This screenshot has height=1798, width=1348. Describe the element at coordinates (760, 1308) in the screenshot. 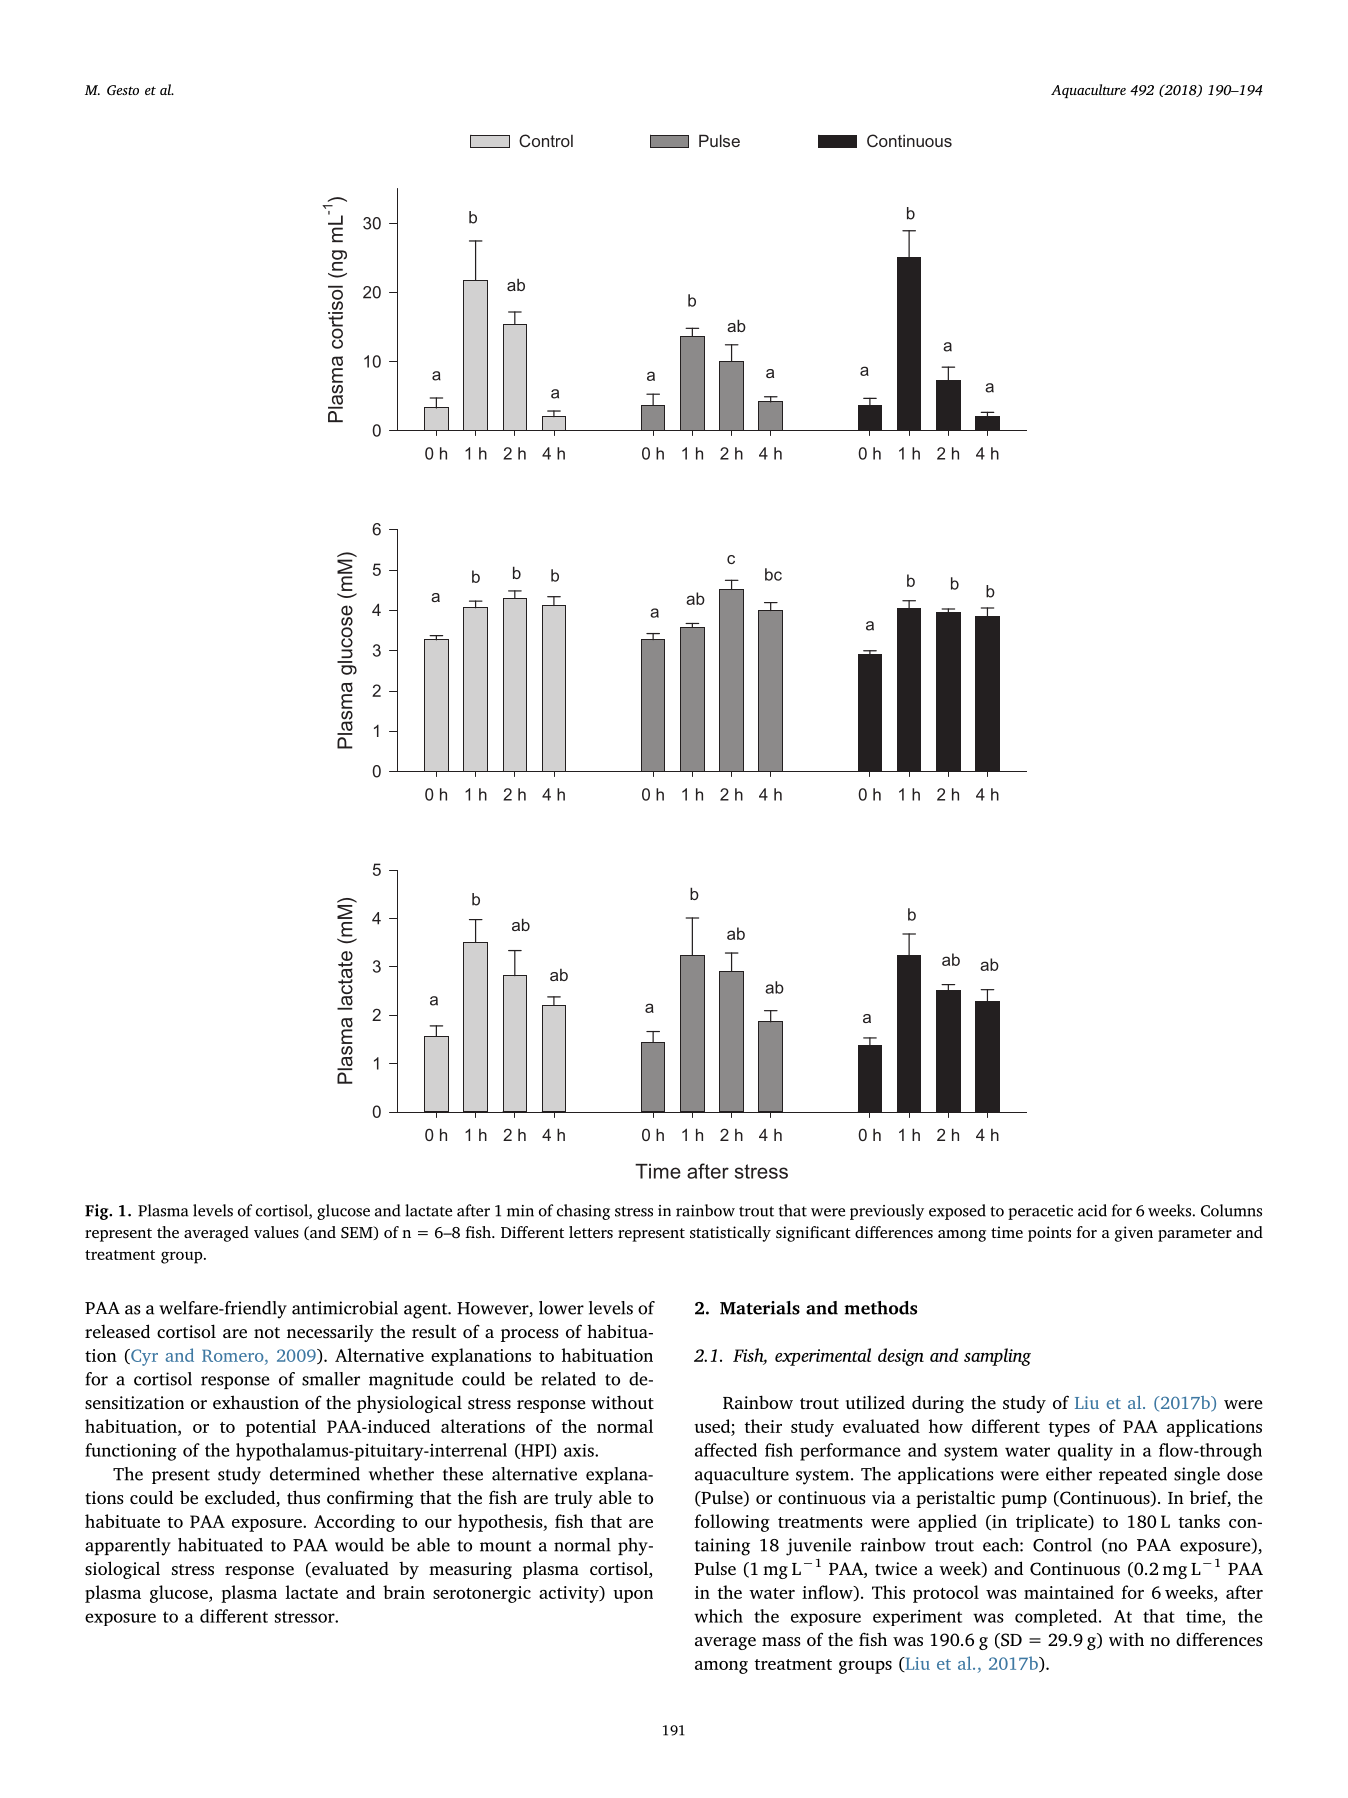

I see `Materials` at that location.
